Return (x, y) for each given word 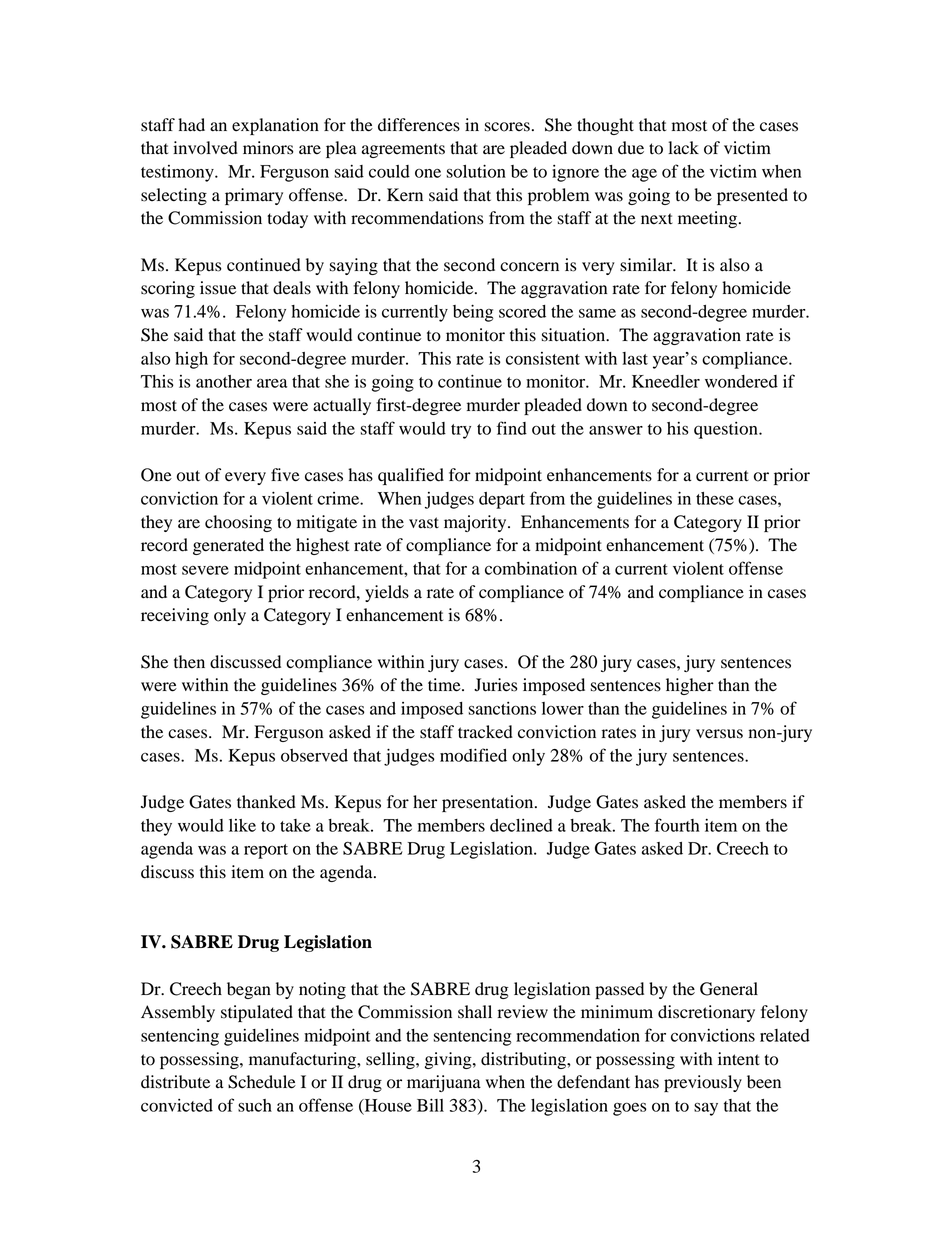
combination (531, 568)
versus (719, 734)
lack (683, 147)
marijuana (444, 1083)
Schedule (262, 1082)
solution (476, 171)
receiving (175, 616)
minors (268, 148)
